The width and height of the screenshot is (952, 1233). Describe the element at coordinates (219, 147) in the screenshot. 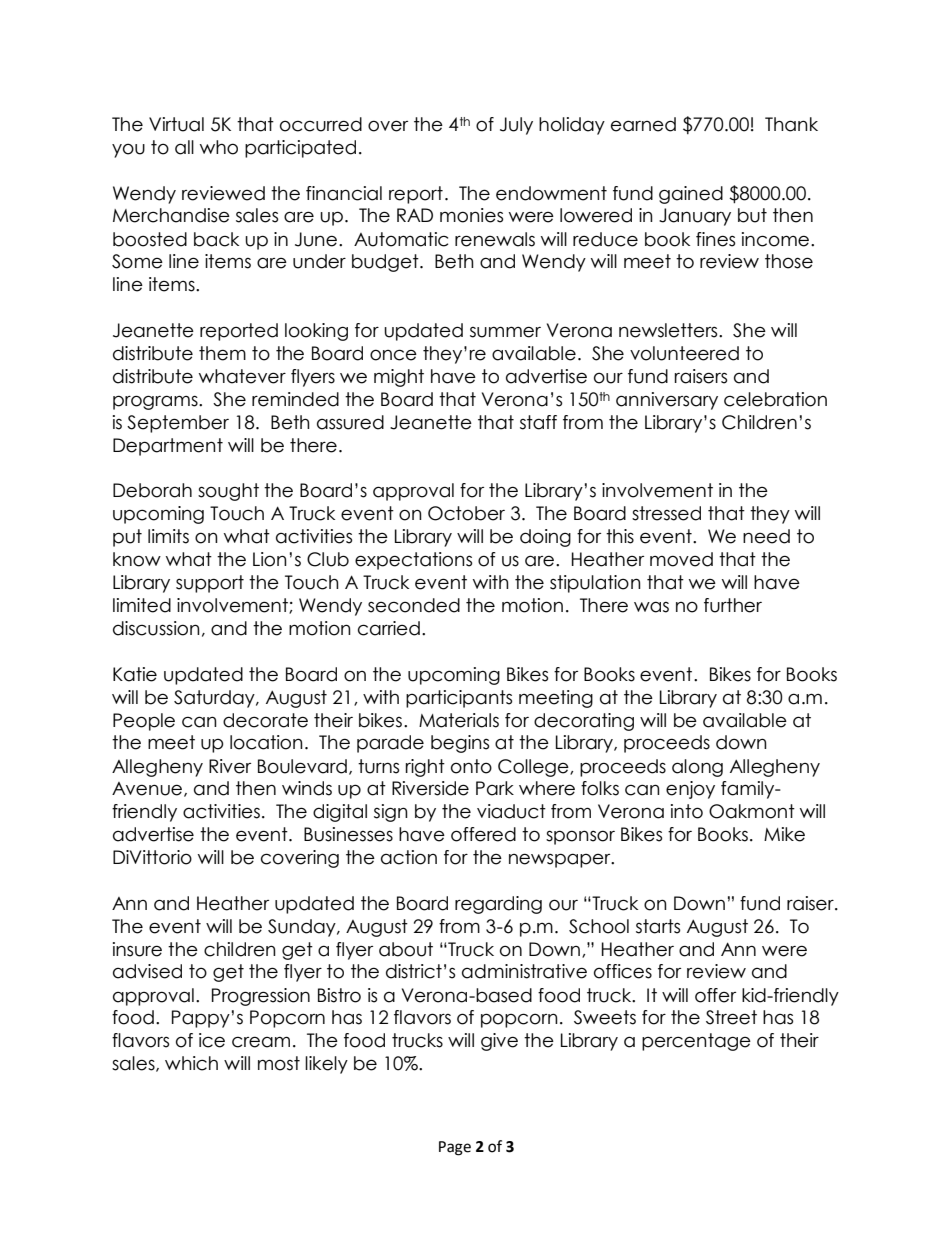

I see `who` at that location.
